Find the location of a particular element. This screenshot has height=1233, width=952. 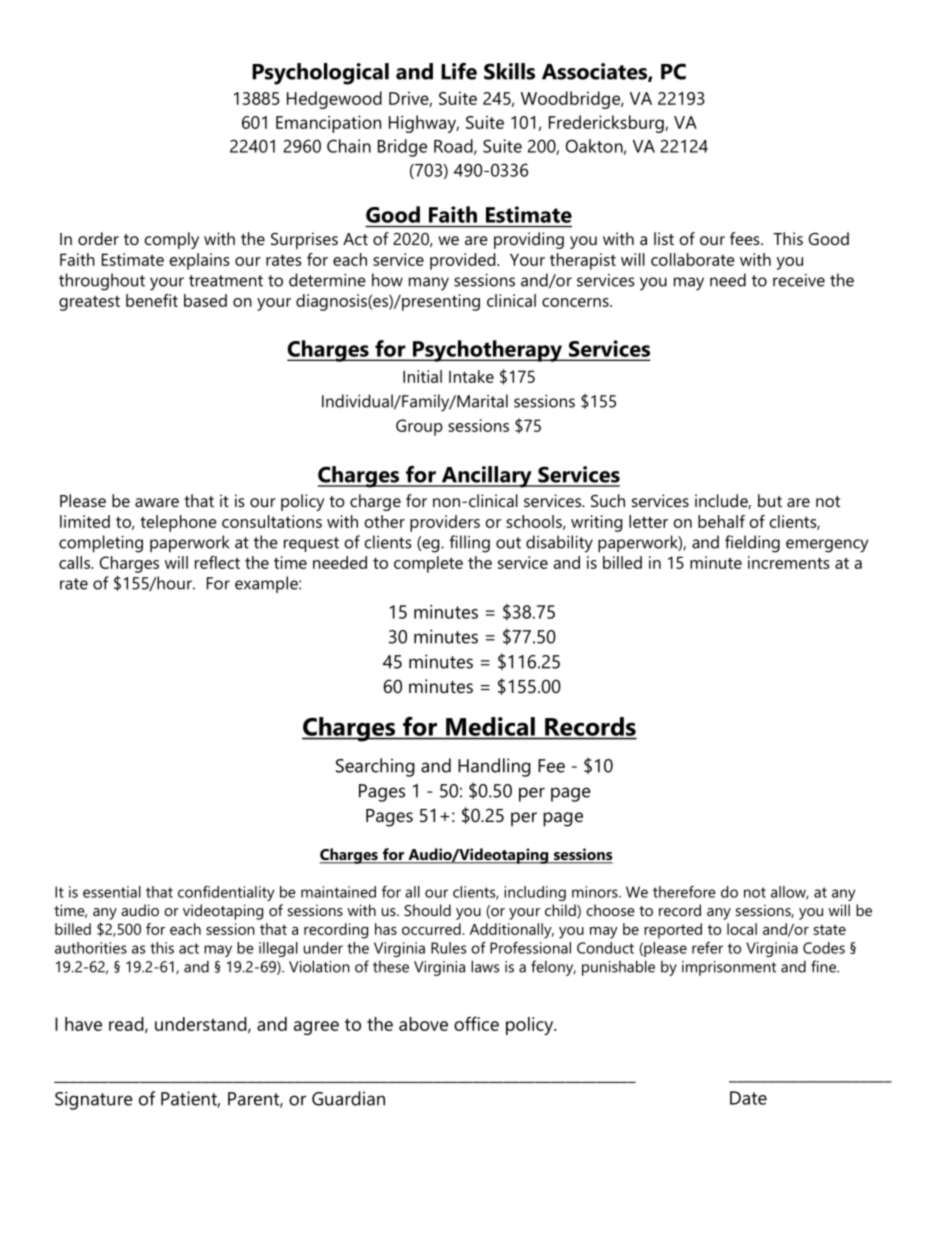

Medical is located at coordinates (490, 726).
